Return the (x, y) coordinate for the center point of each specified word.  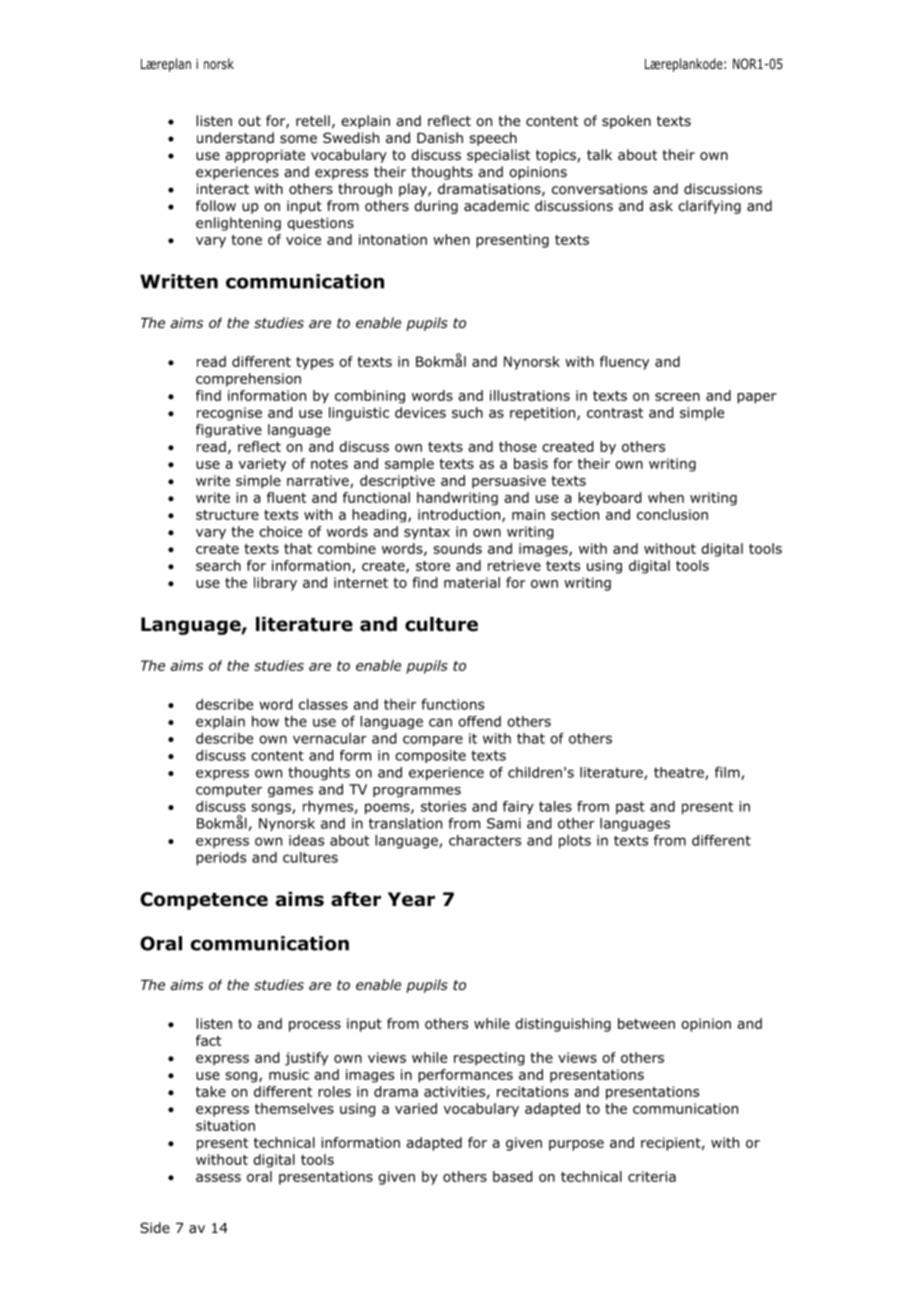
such (467, 412)
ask (661, 205)
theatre (680, 773)
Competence (204, 901)
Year (411, 899)
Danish (440, 137)
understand (235, 137)
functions (452, 704)
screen (677, 397)
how (265, 721)
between (646, 1023)
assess (218, 1178)
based (512, 1176)
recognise (229, 414)
